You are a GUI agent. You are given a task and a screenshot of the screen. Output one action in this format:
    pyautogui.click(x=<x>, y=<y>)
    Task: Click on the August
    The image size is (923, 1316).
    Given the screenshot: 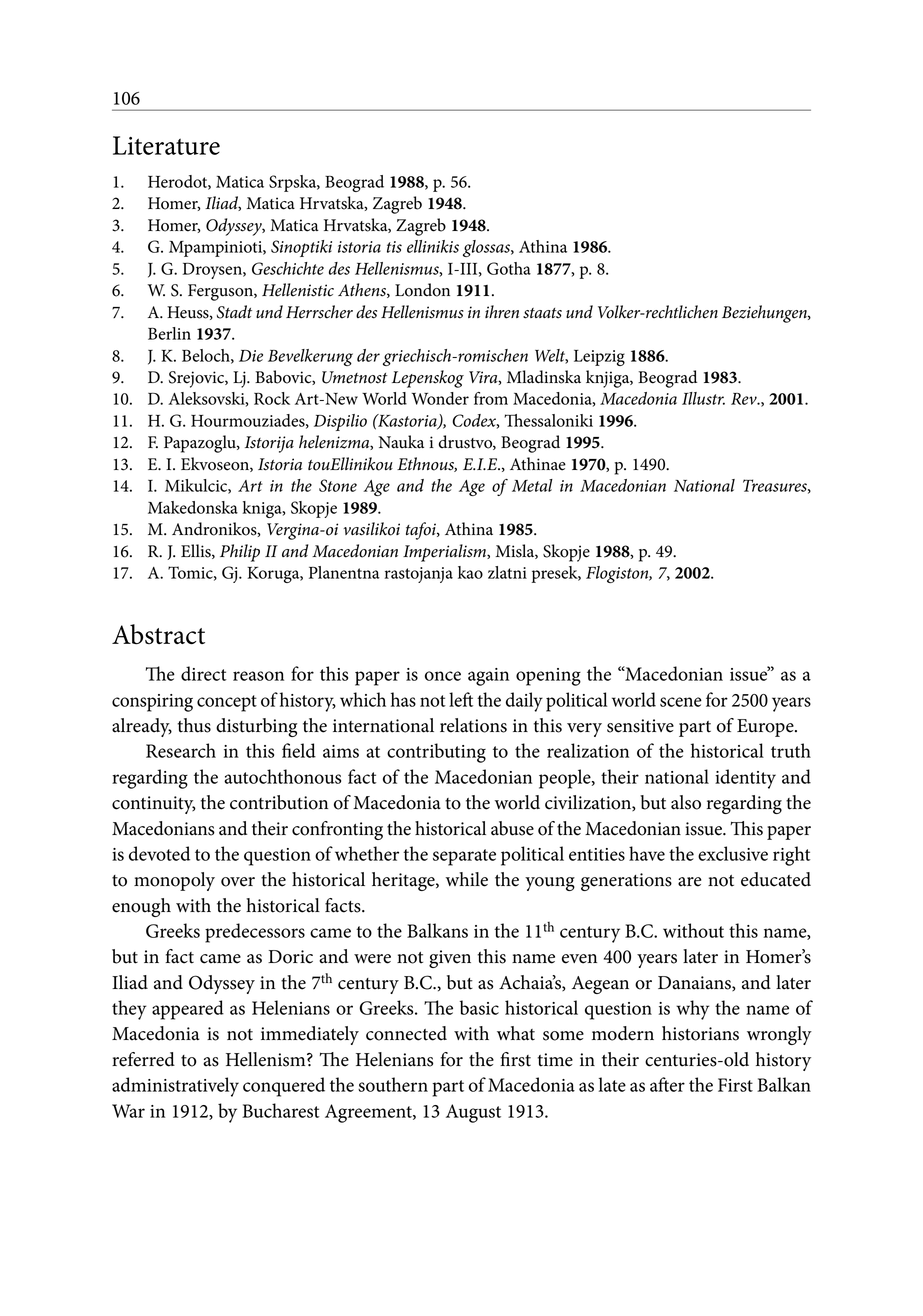 What is the action you would take?
    pyautogui.click(x=473, y=1113)
